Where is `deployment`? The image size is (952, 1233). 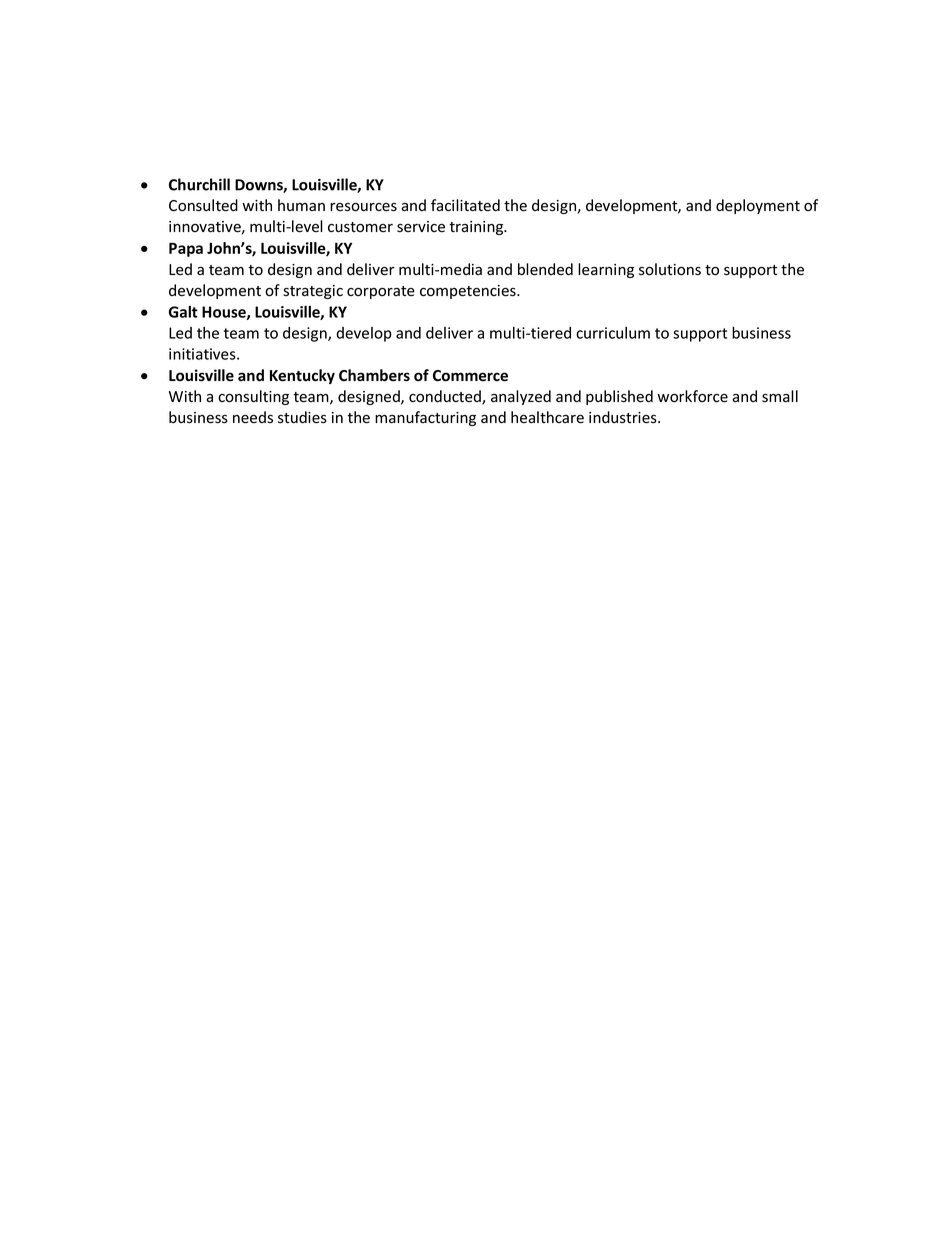 deployment is located at coordinates (758, 206).
